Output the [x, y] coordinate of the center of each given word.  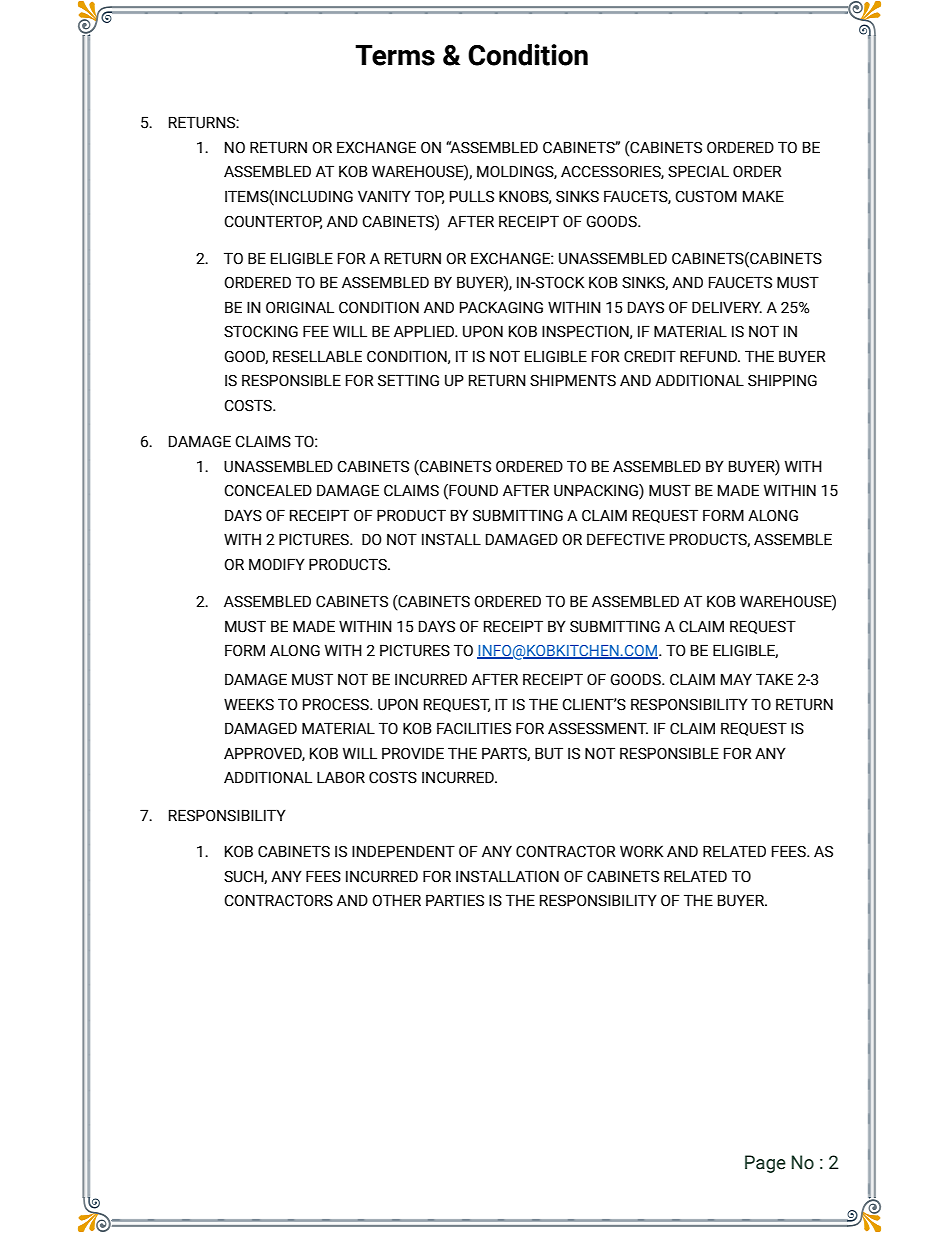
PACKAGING [501, 307]
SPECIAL [698, 171]
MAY [736, 679]
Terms [395, 55]
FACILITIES [474, 728]
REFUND [710, 356]
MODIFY [277, 564]
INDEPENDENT [403, 851]
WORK [642, 851]
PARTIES [455, 900]
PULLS [472, 196]
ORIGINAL [300, 307]
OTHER [396, 900]
